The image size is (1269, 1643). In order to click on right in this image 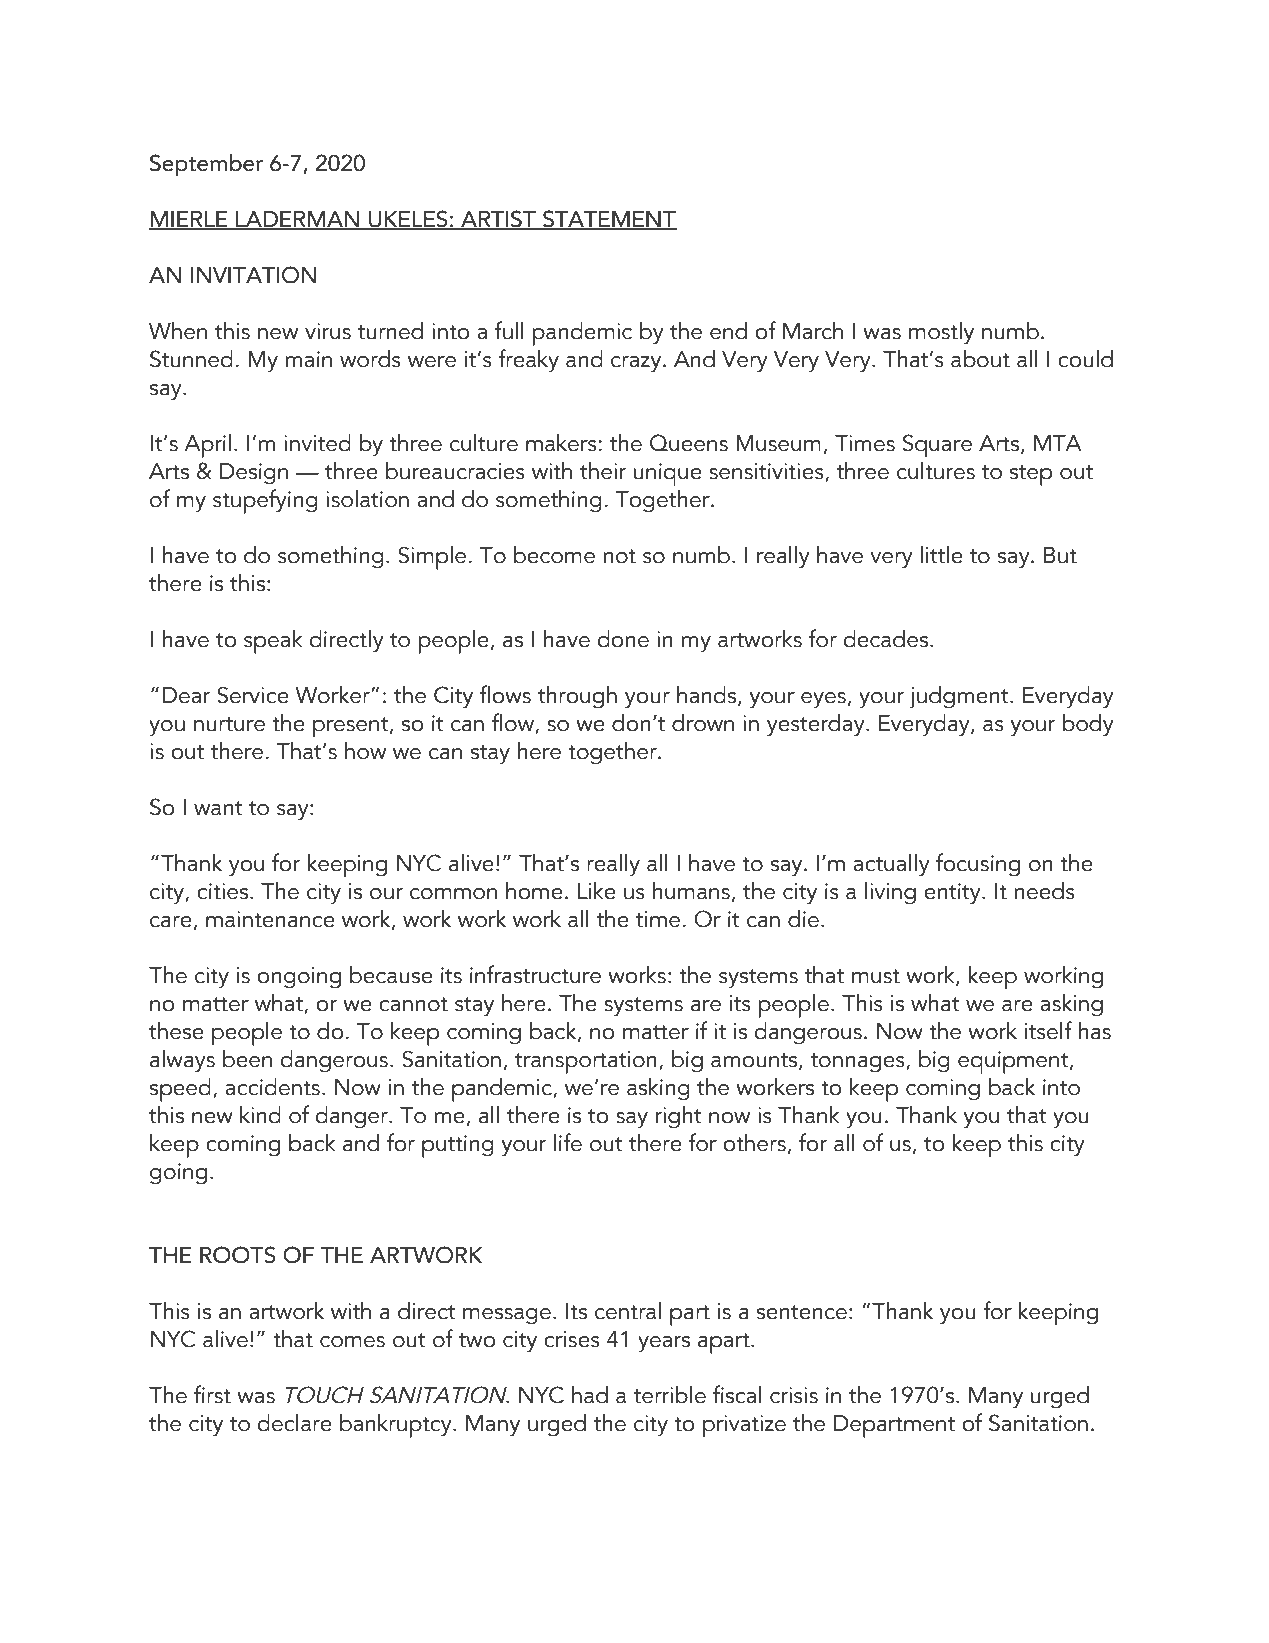, I will do `click(679, 1117)`.
